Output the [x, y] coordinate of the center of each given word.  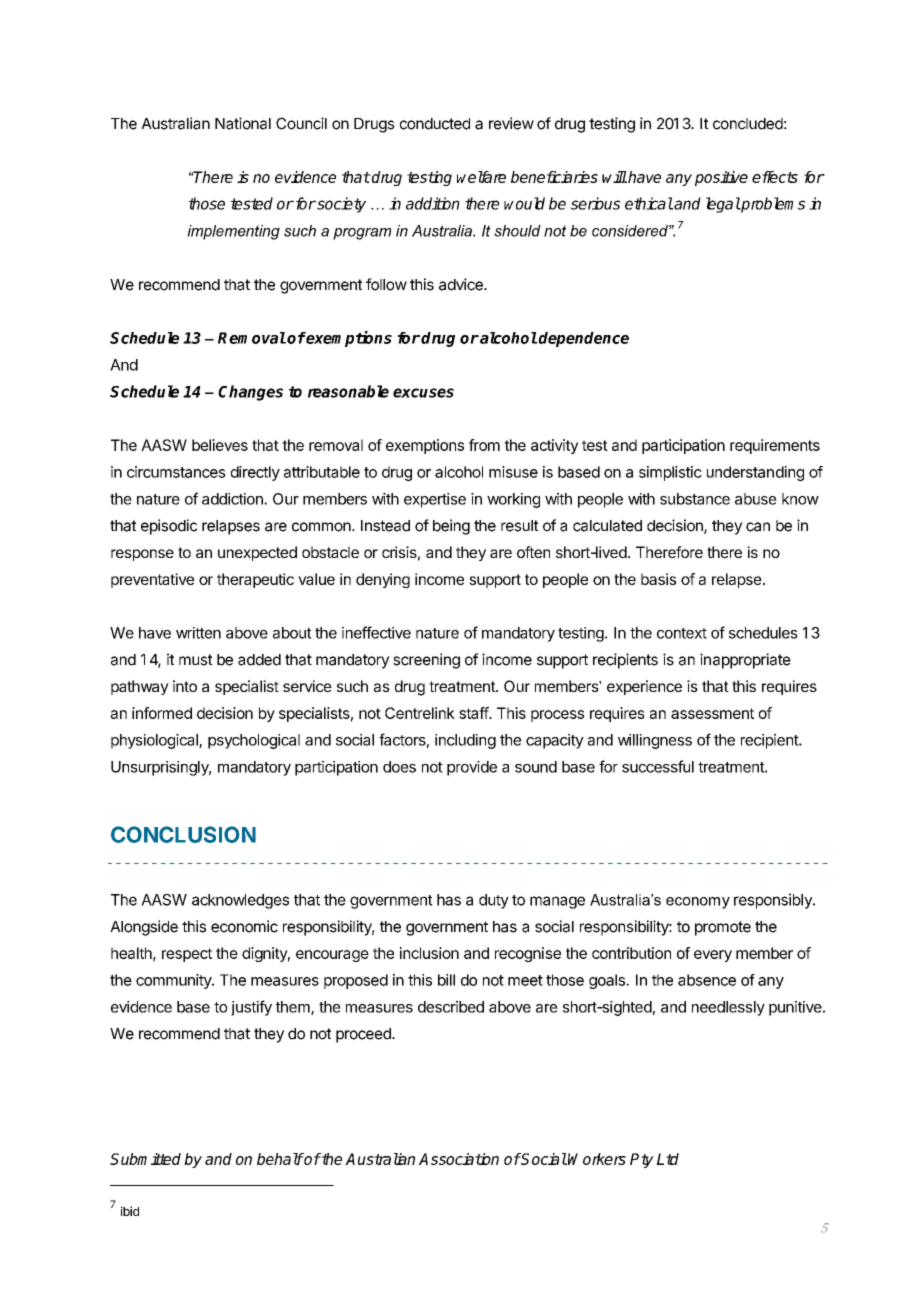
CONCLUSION [183, 834]
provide [472, 768]
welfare [481, 177]
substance [695, 499]
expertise [435, 500]
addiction [233, 499]
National [243, 123]
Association [459, 1159]
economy [698, 903]
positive [721, 178]
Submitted [145, 1159]
